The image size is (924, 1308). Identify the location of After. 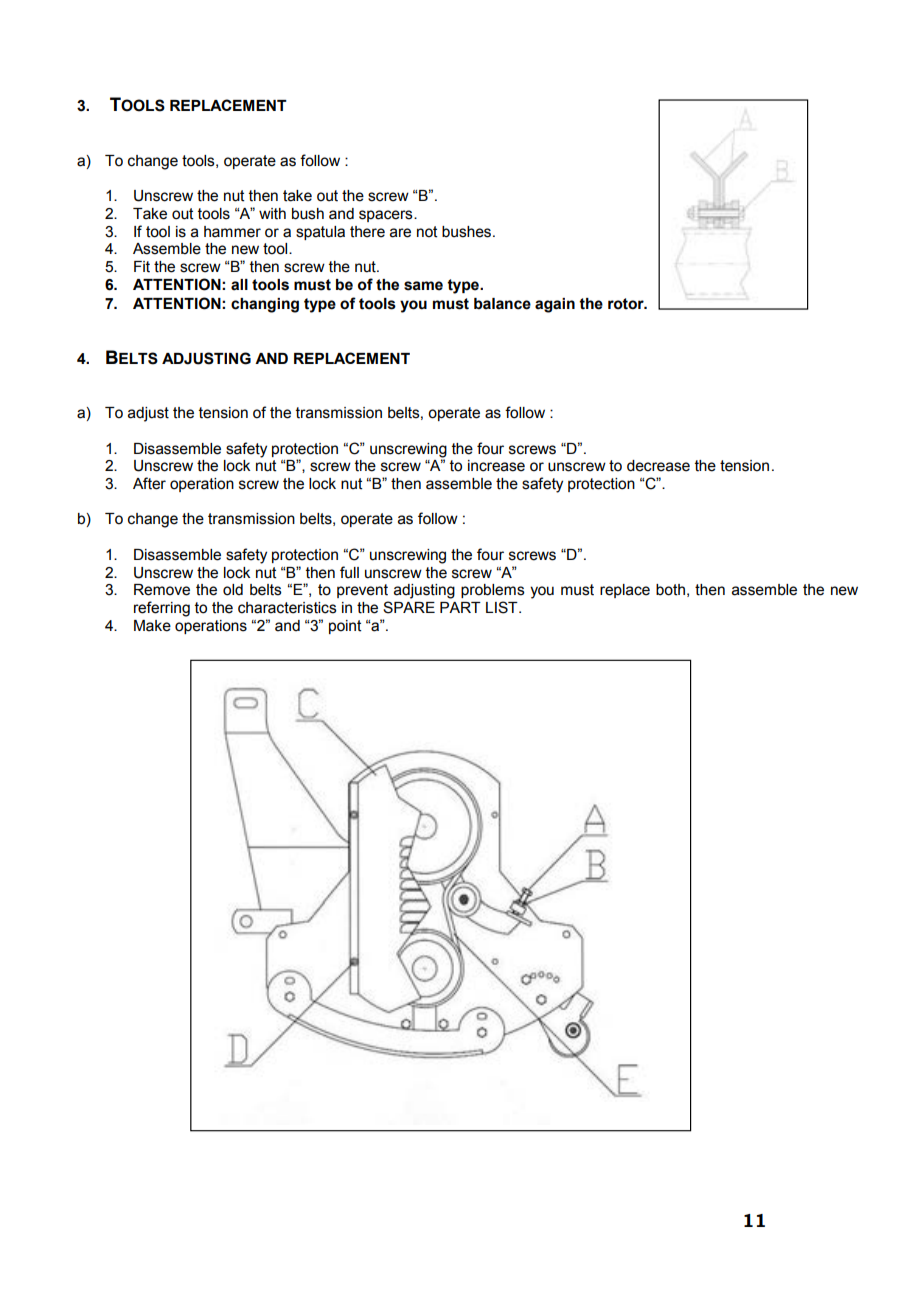
(149, 483).
